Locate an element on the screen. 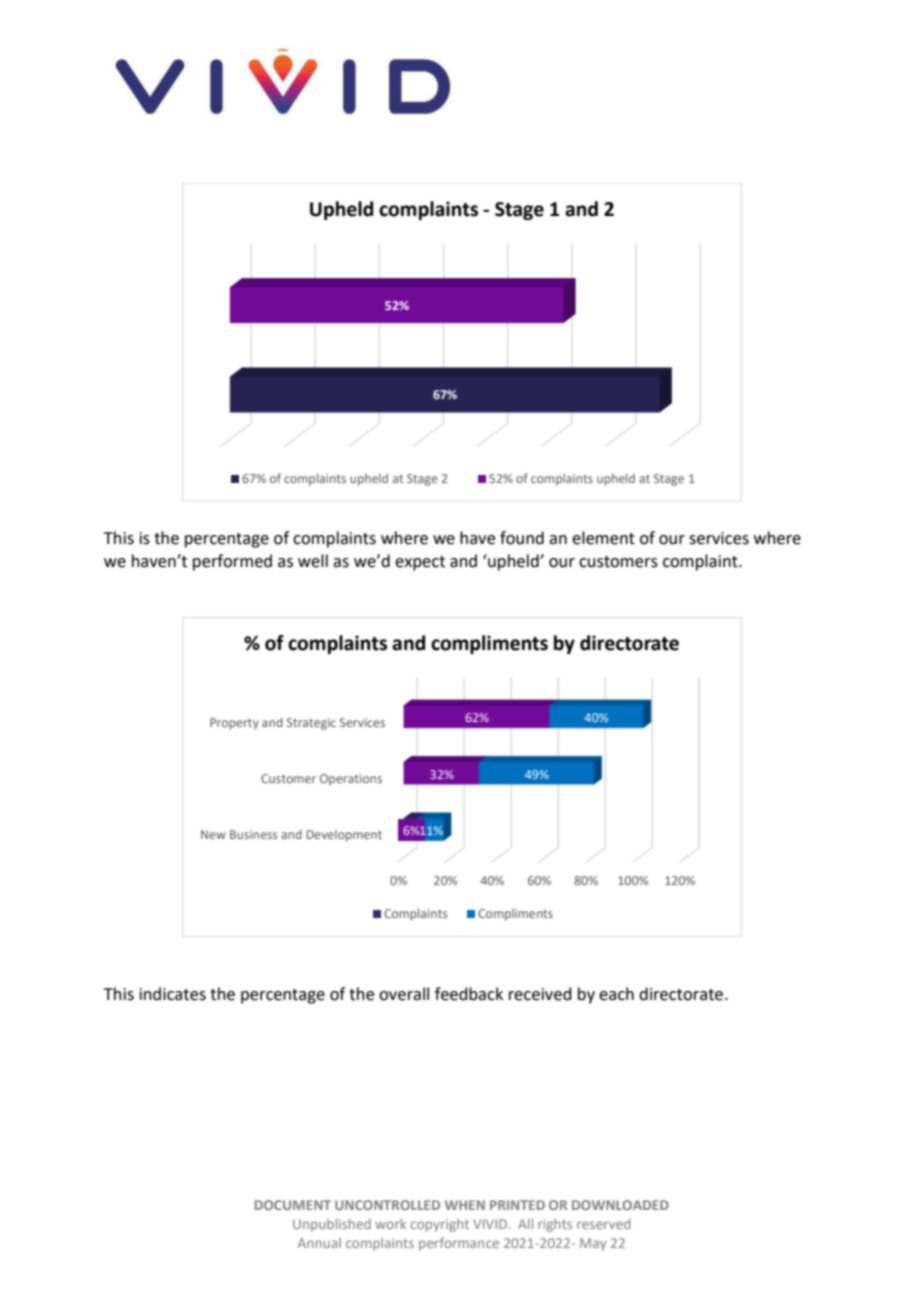  Operations is located at coordinates (351, 780).
